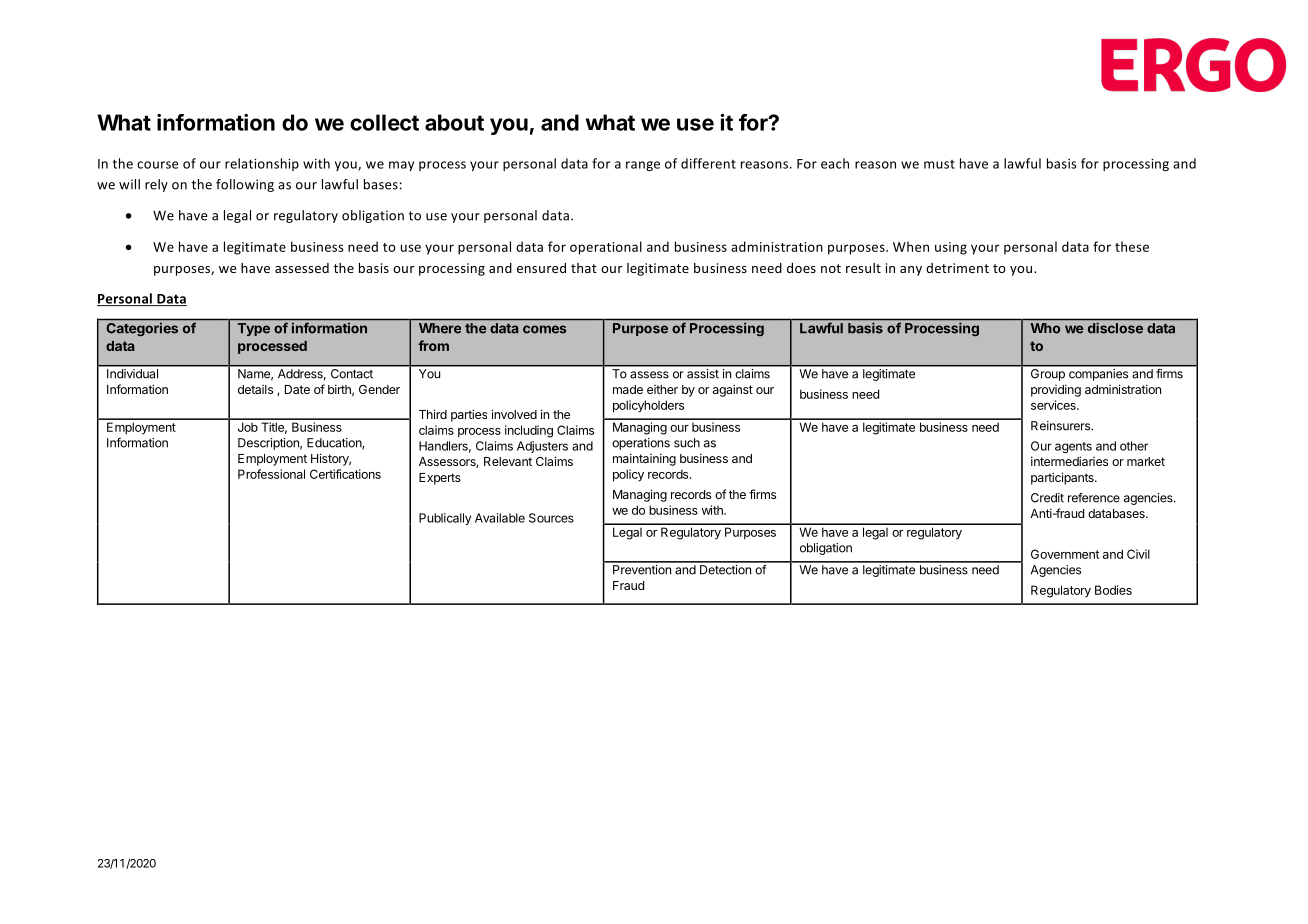  I want to click on Sources, so click(551, 518).
